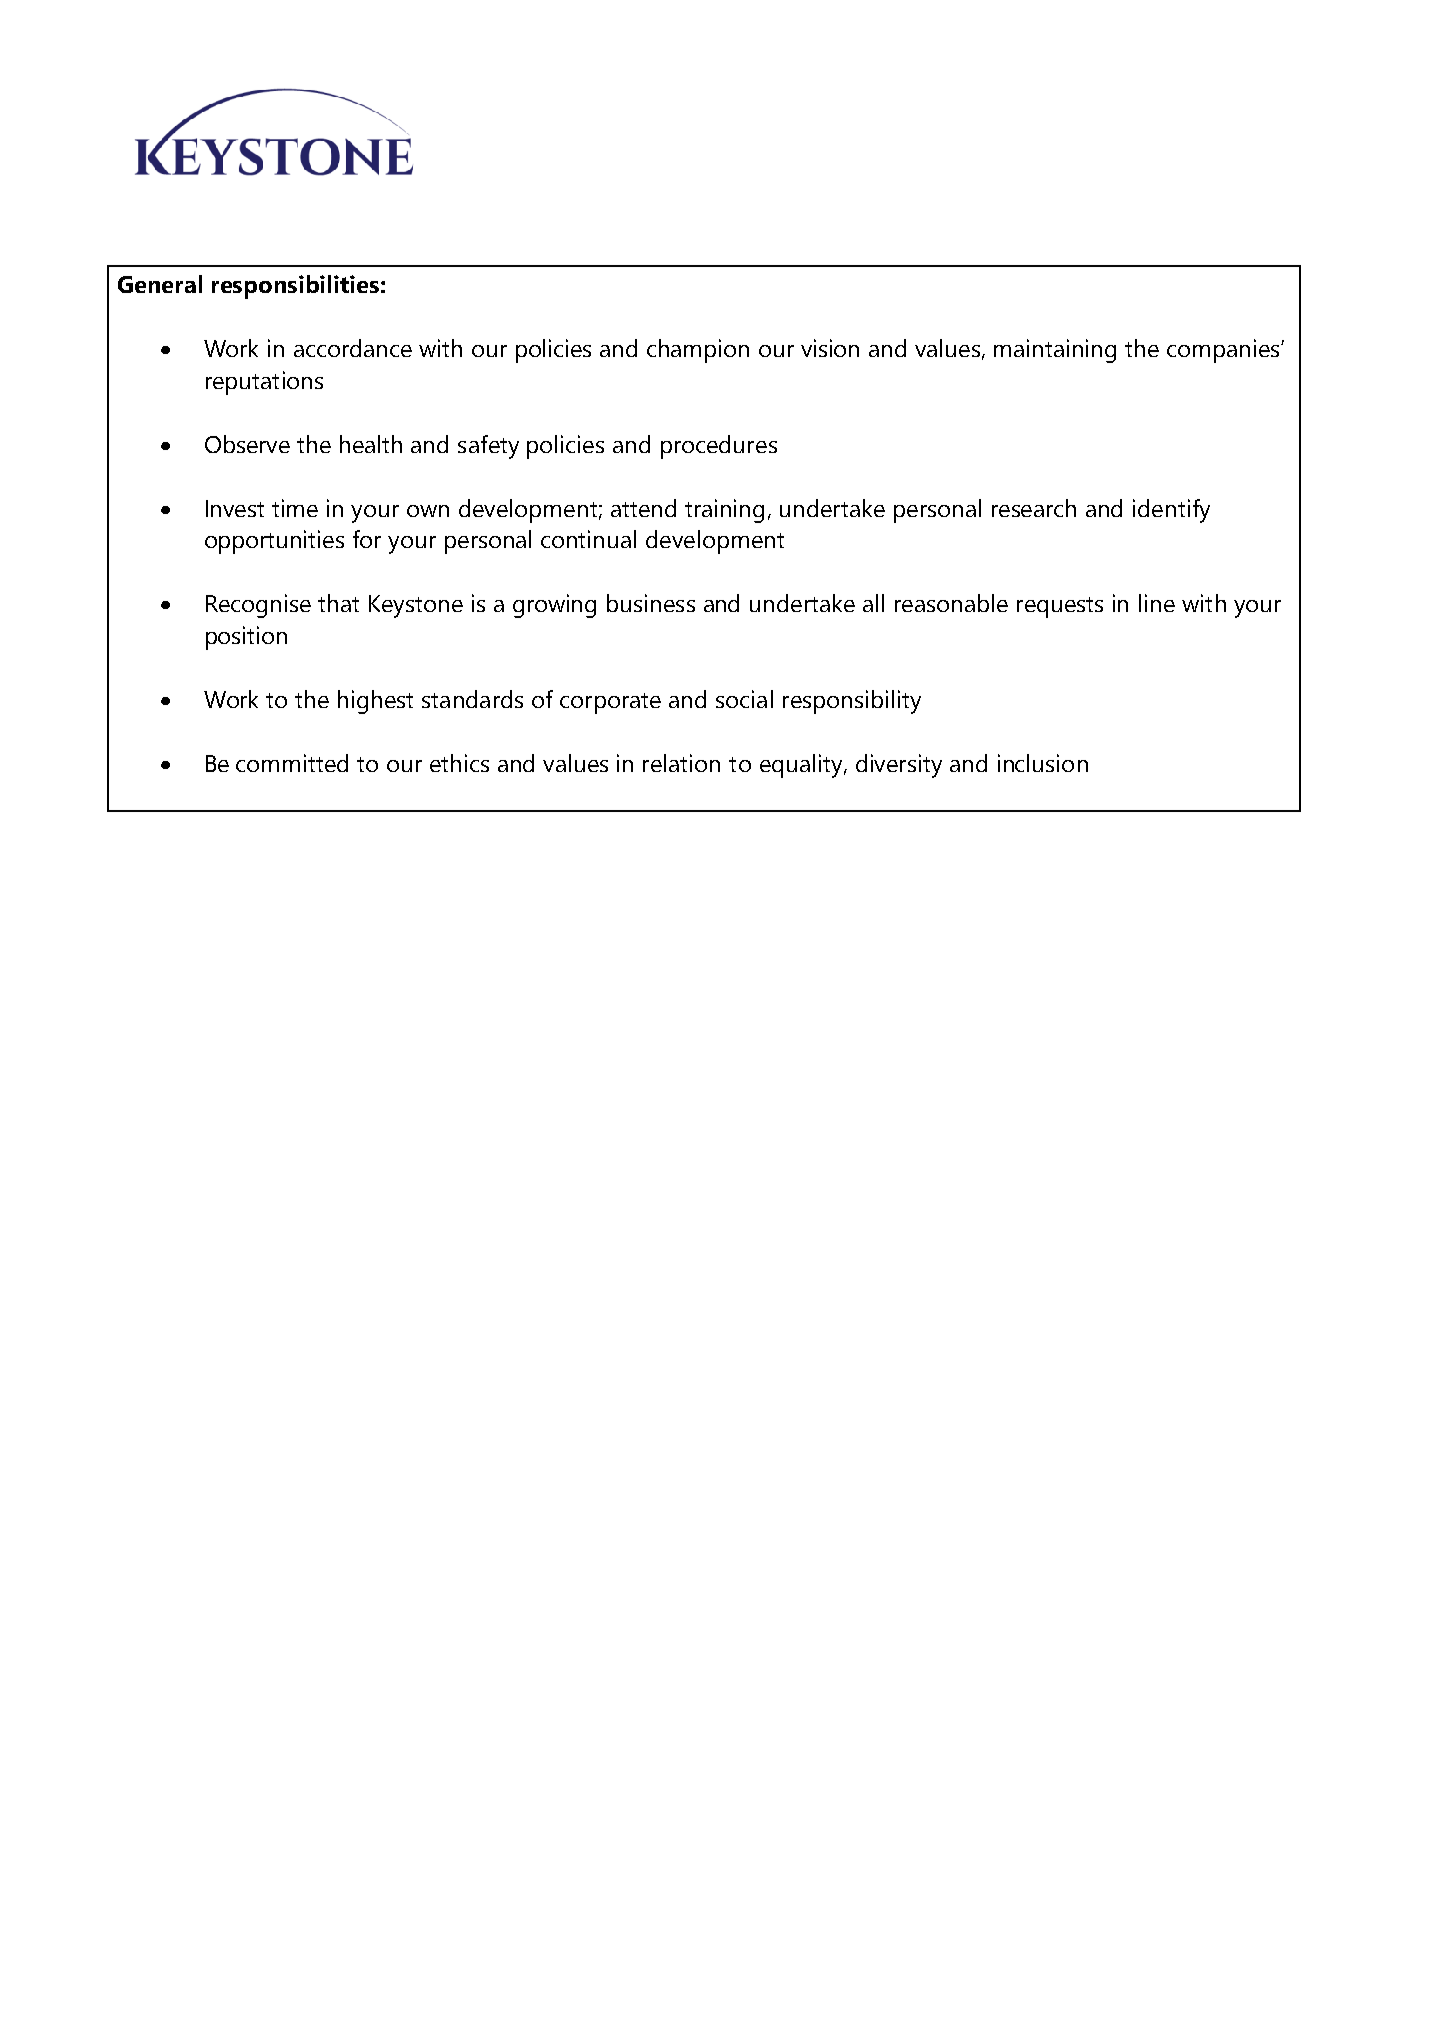 The image size is (1430, 2023). What do you see at coordinates (724, 511) in the screenshot?
I see `training` at bounding box center [724, 511].
